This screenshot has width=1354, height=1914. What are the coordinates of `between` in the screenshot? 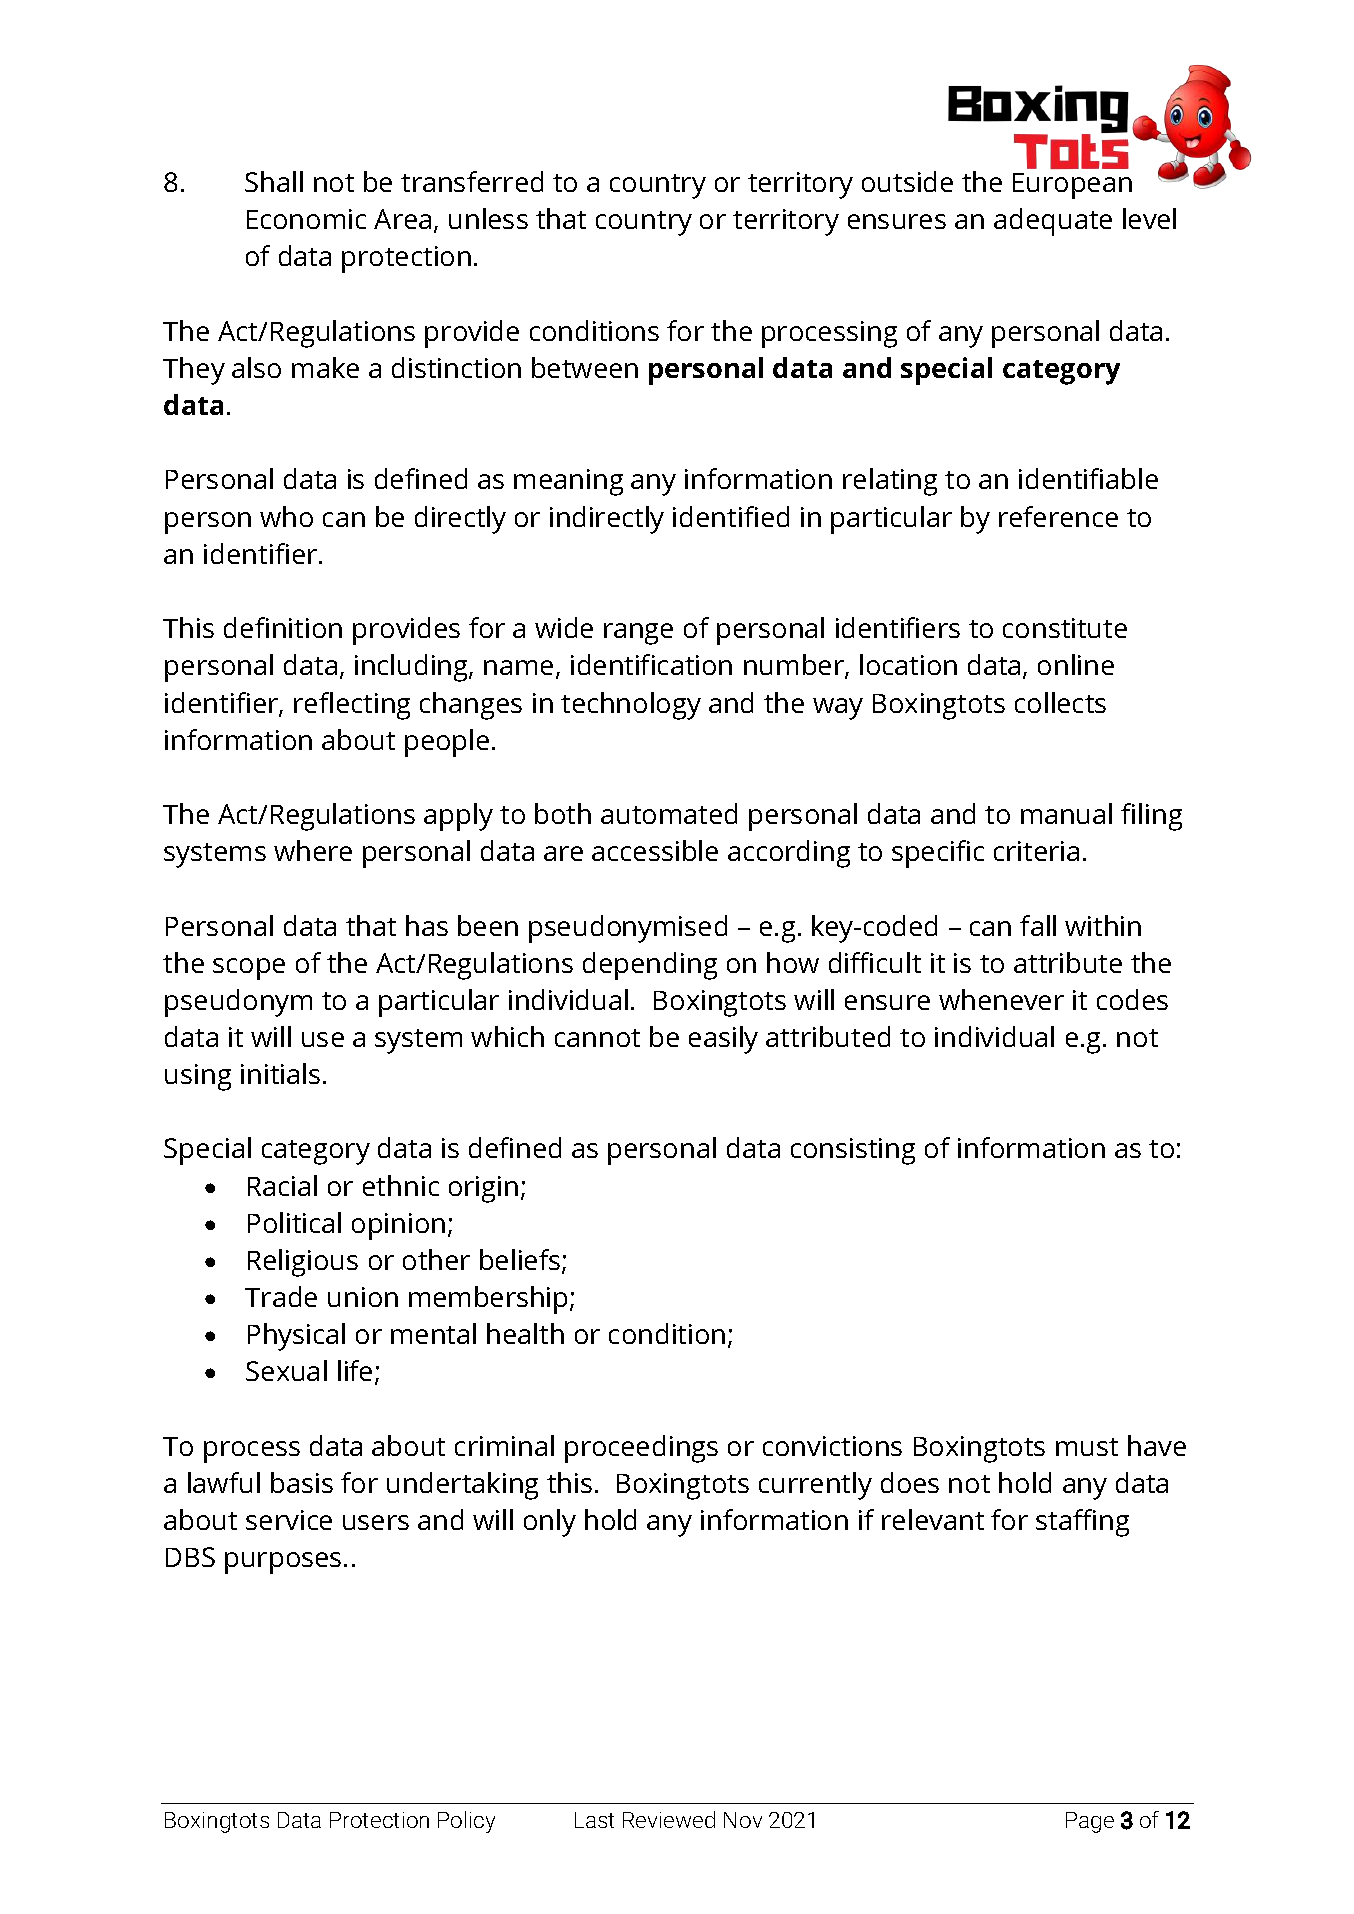 It's located at (585, 367).
